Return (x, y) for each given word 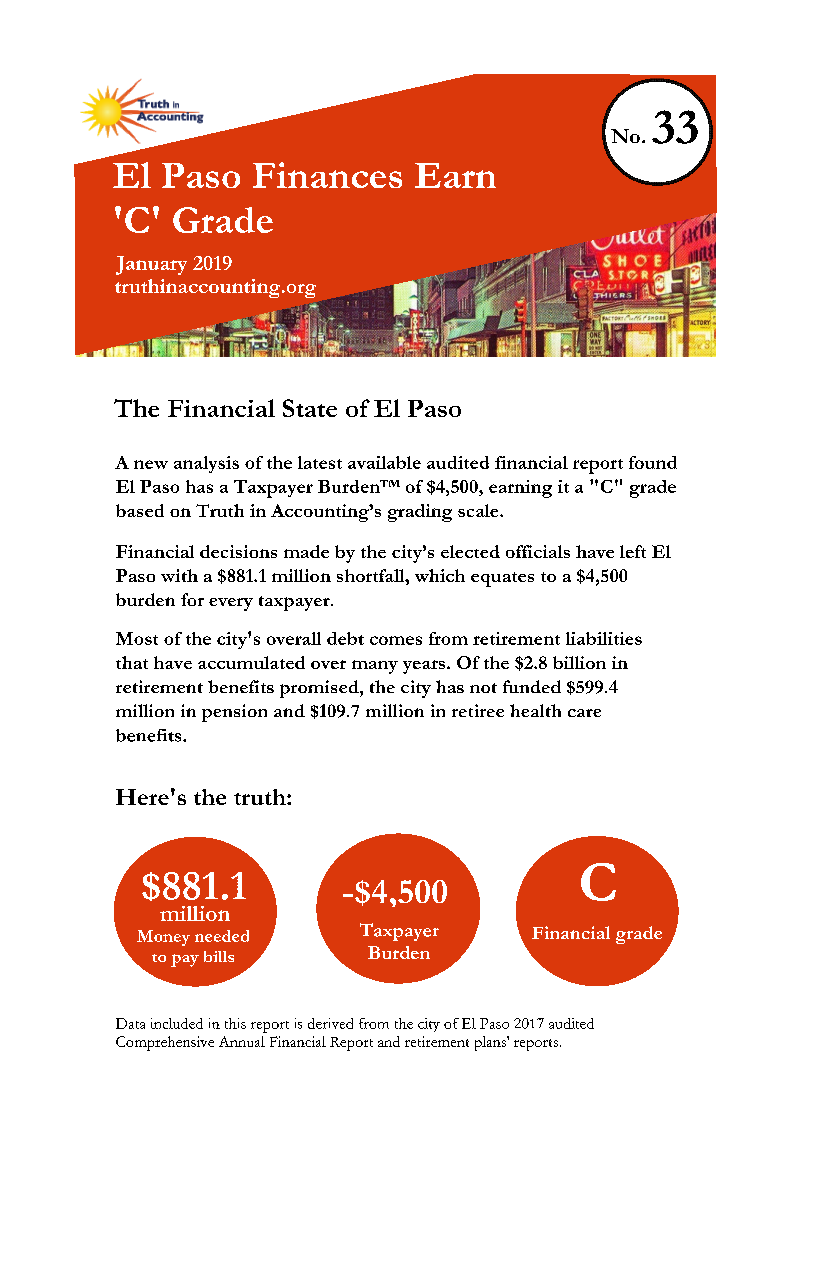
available (384, 462)
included (177, 1023)
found (653, 462)
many (375, 667)
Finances (327, 175)
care (584, 713)
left (633, 551)
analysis (206, 464)
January (151, 265)
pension (234, 713)
